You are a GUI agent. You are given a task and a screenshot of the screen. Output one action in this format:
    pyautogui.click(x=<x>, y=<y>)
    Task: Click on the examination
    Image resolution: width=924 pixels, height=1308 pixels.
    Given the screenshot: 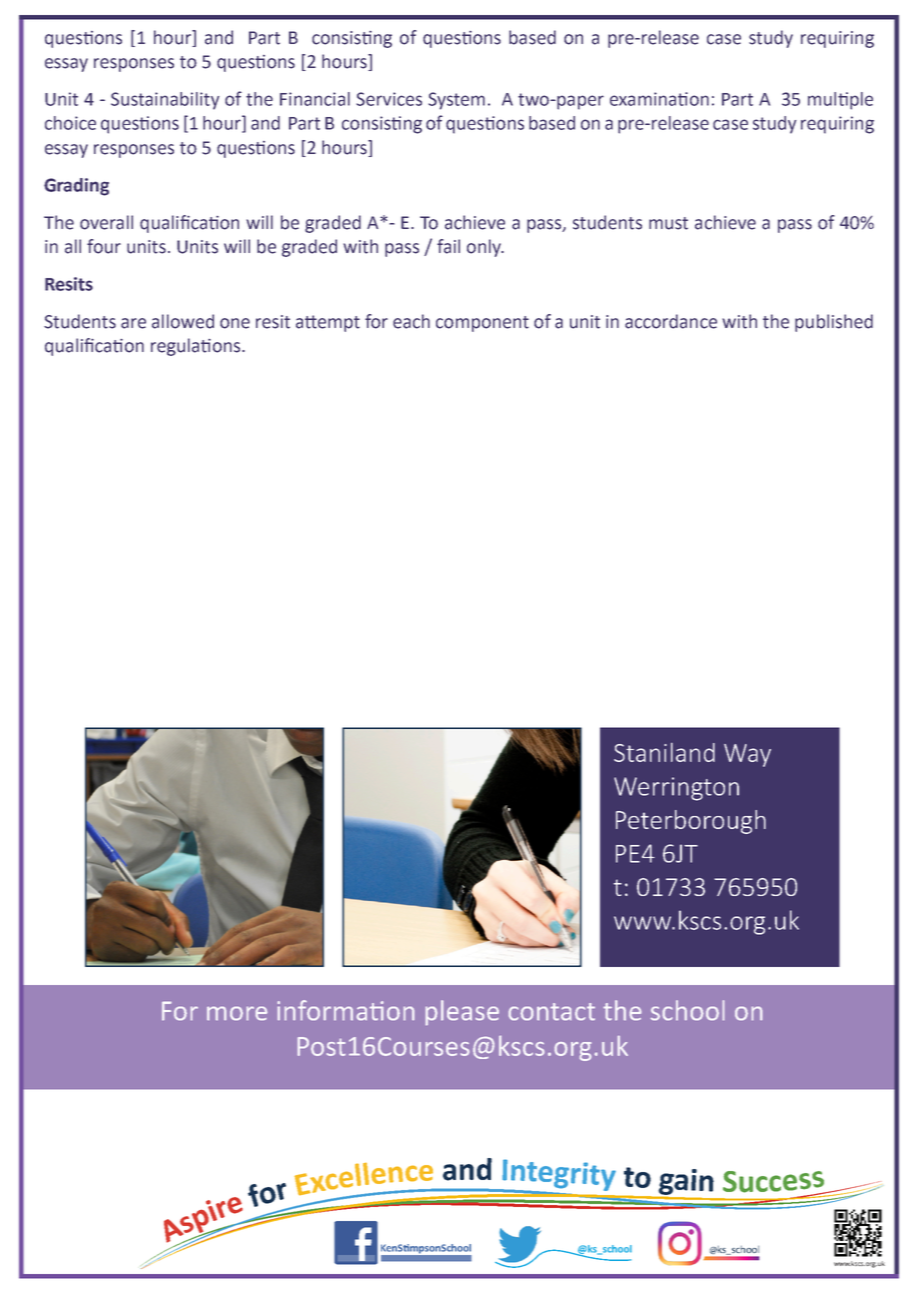 What is the action you would take?
    pyautogui.click(x=659, y=99)
